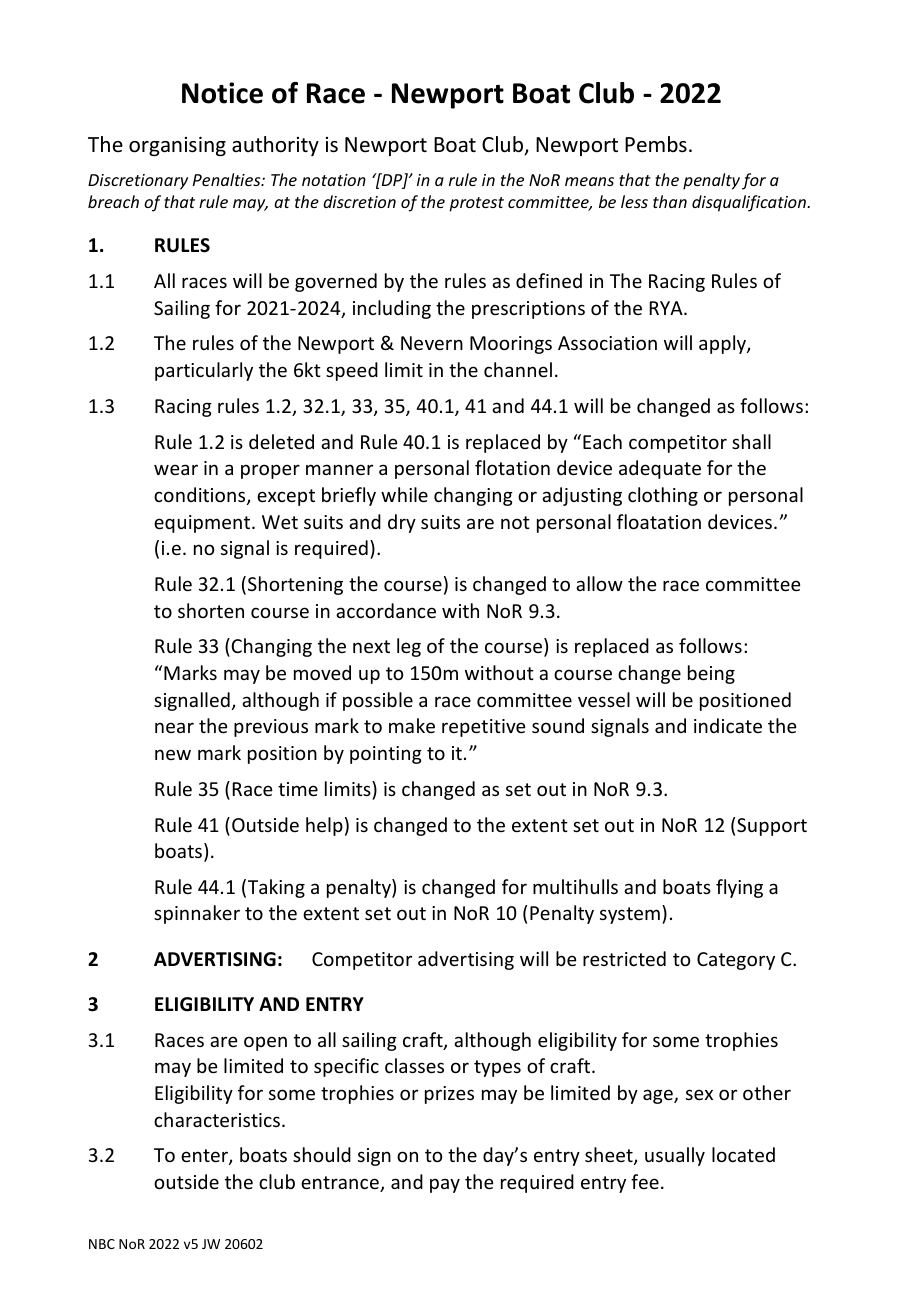 This page has width=924, height=1308. I want to click on protest, so click(476, 204).
